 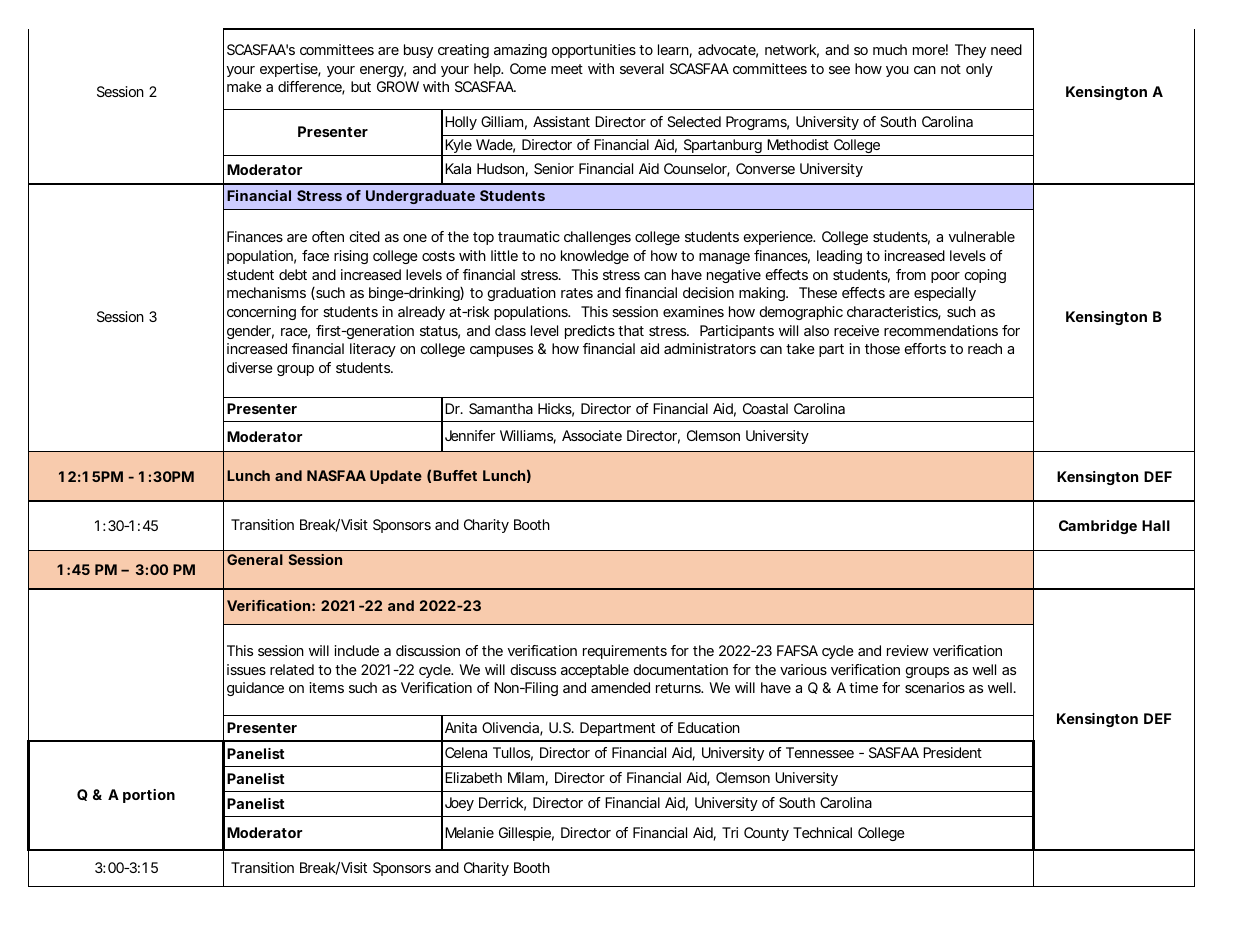 I want to click on several, so click(x=642, y=68).
